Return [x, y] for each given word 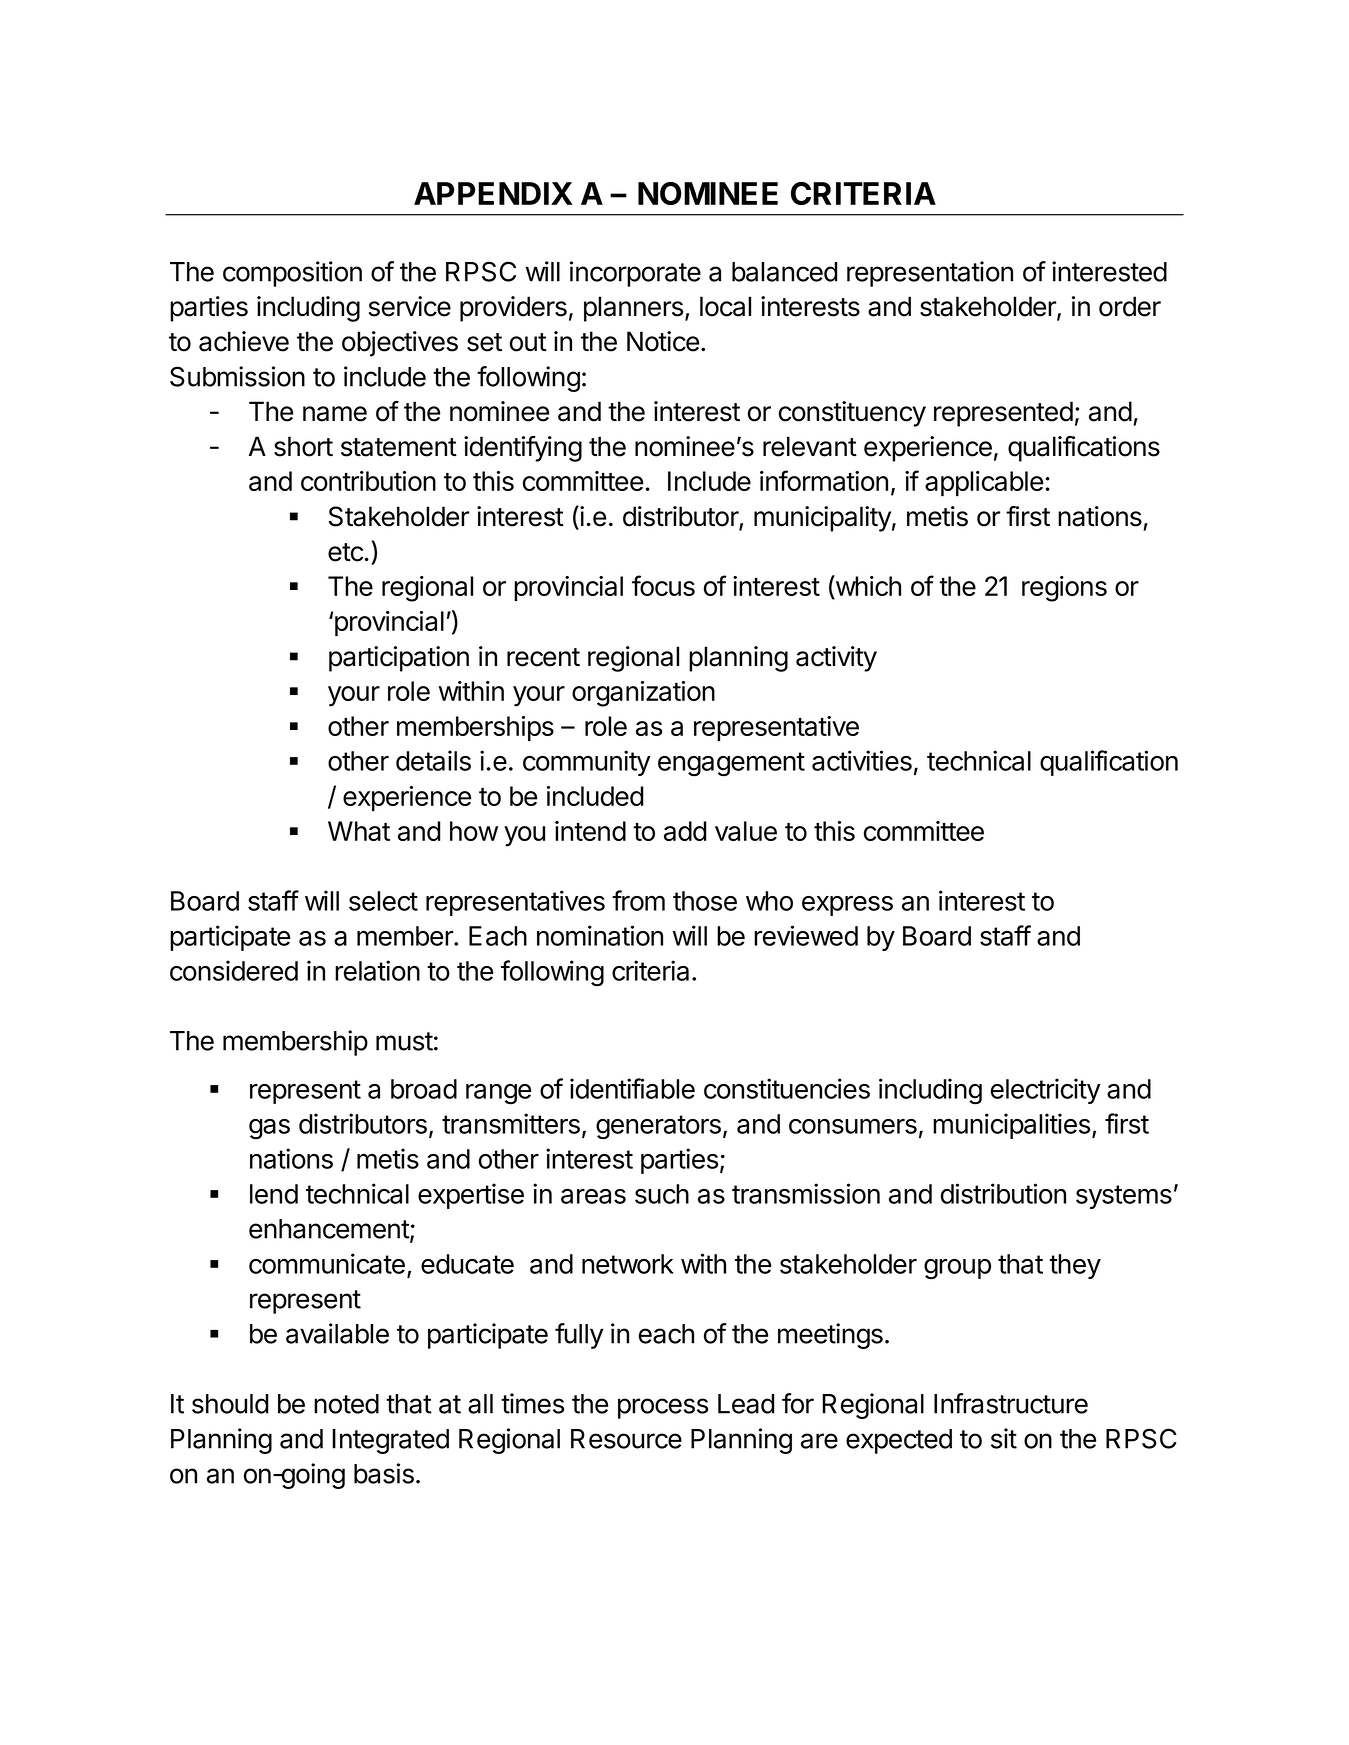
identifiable [632, 1088]
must [404, 1041]
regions [1064, 589]
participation [399, 659]
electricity [1046, 1091]
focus [663, 585]
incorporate [635, 274]
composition [292, 274]
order [1130, 306]
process [663, 1408]
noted [346, 1404]
